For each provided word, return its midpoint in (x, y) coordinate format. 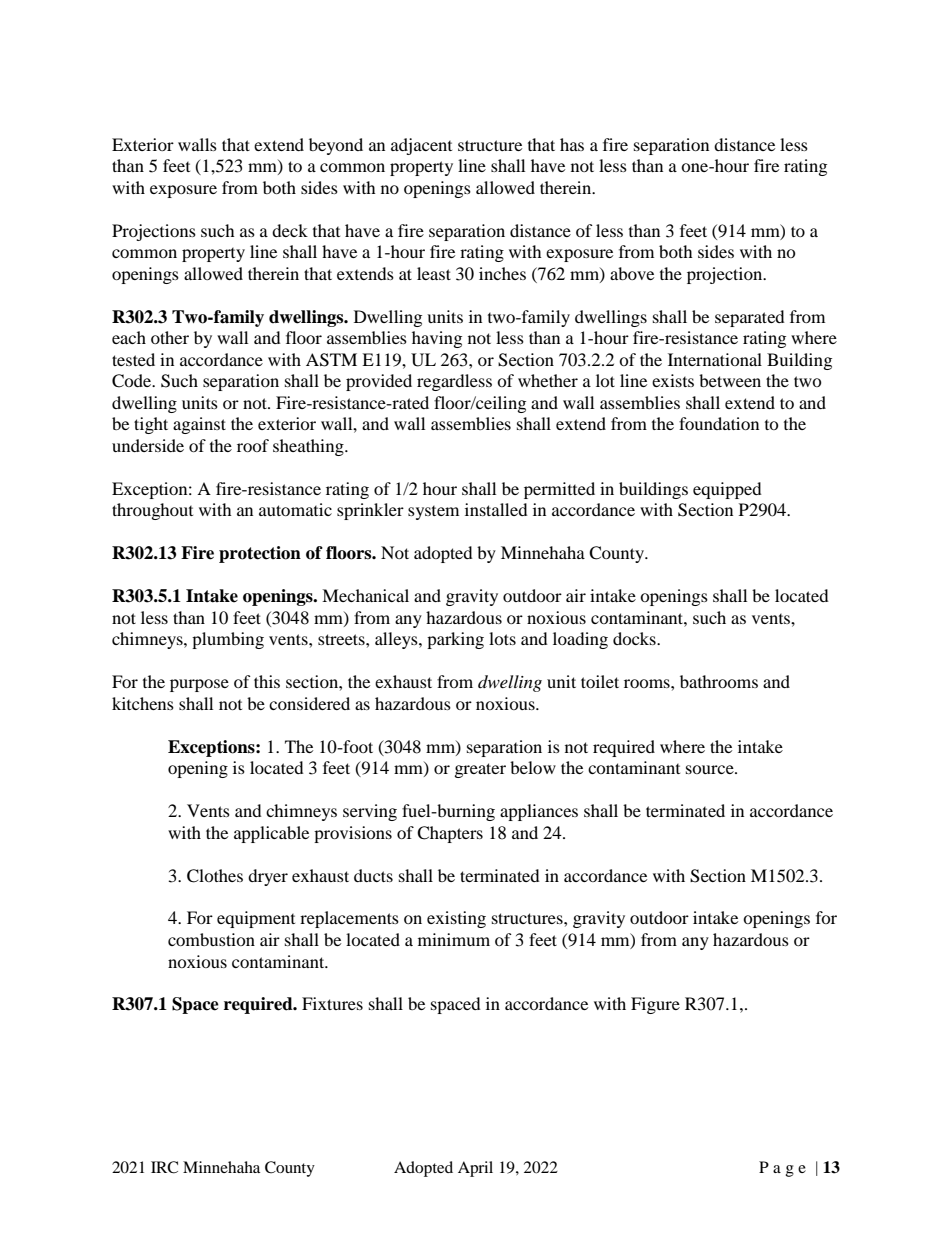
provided (379, 382)
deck (290, 230)
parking (455, 640)
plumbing (228, 640)
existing (456, 919)
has (572, 144)
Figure (655, 1005)
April (475, 1169)
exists (673, 380)
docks (635, 638)
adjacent (421, 146)
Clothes (215, 876)
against (199, 425)
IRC (164, 1167)
